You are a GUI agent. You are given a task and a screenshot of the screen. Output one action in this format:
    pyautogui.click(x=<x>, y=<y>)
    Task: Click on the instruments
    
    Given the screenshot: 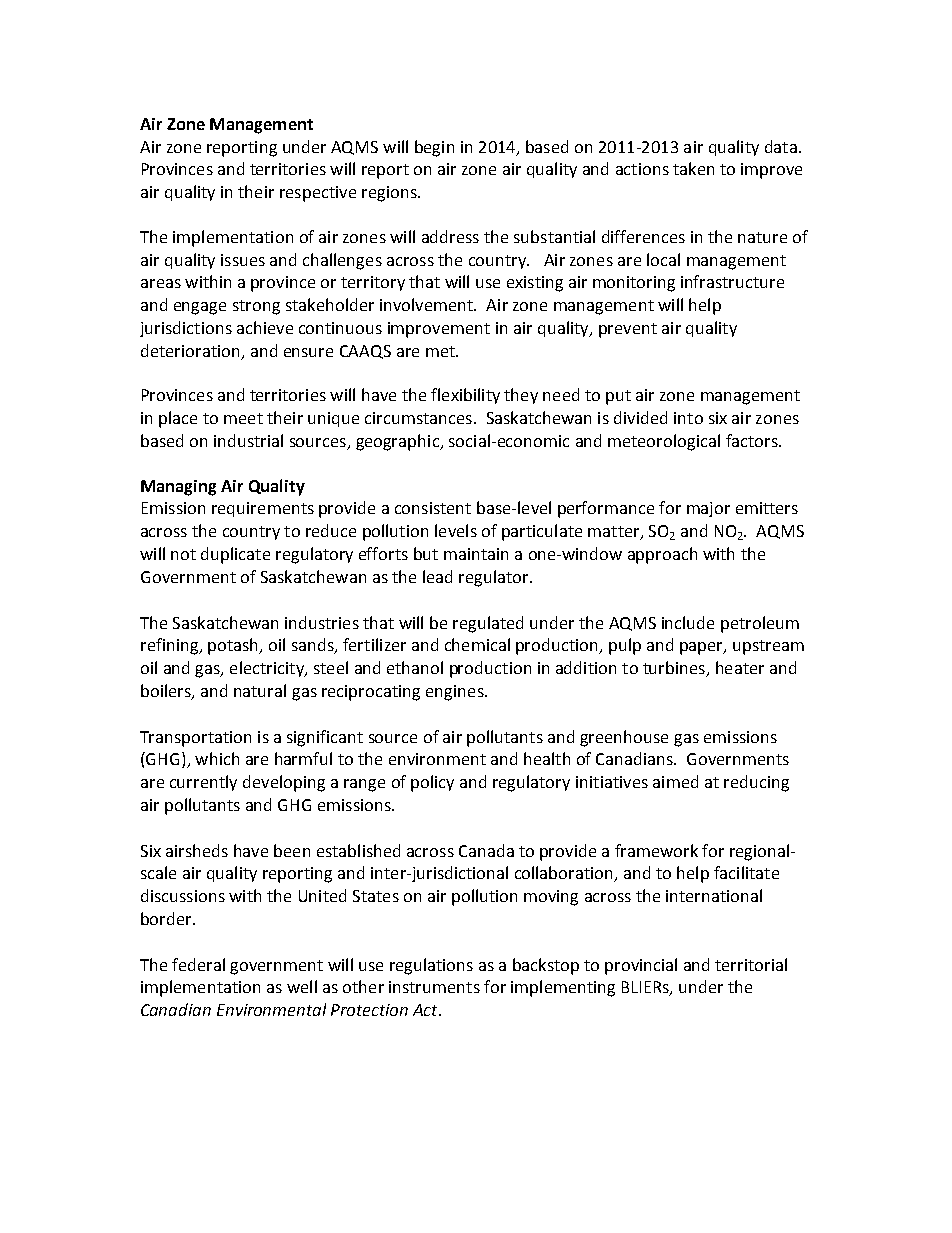 What is the action you would take?
    pyautogui.click(x=434, y=987)
